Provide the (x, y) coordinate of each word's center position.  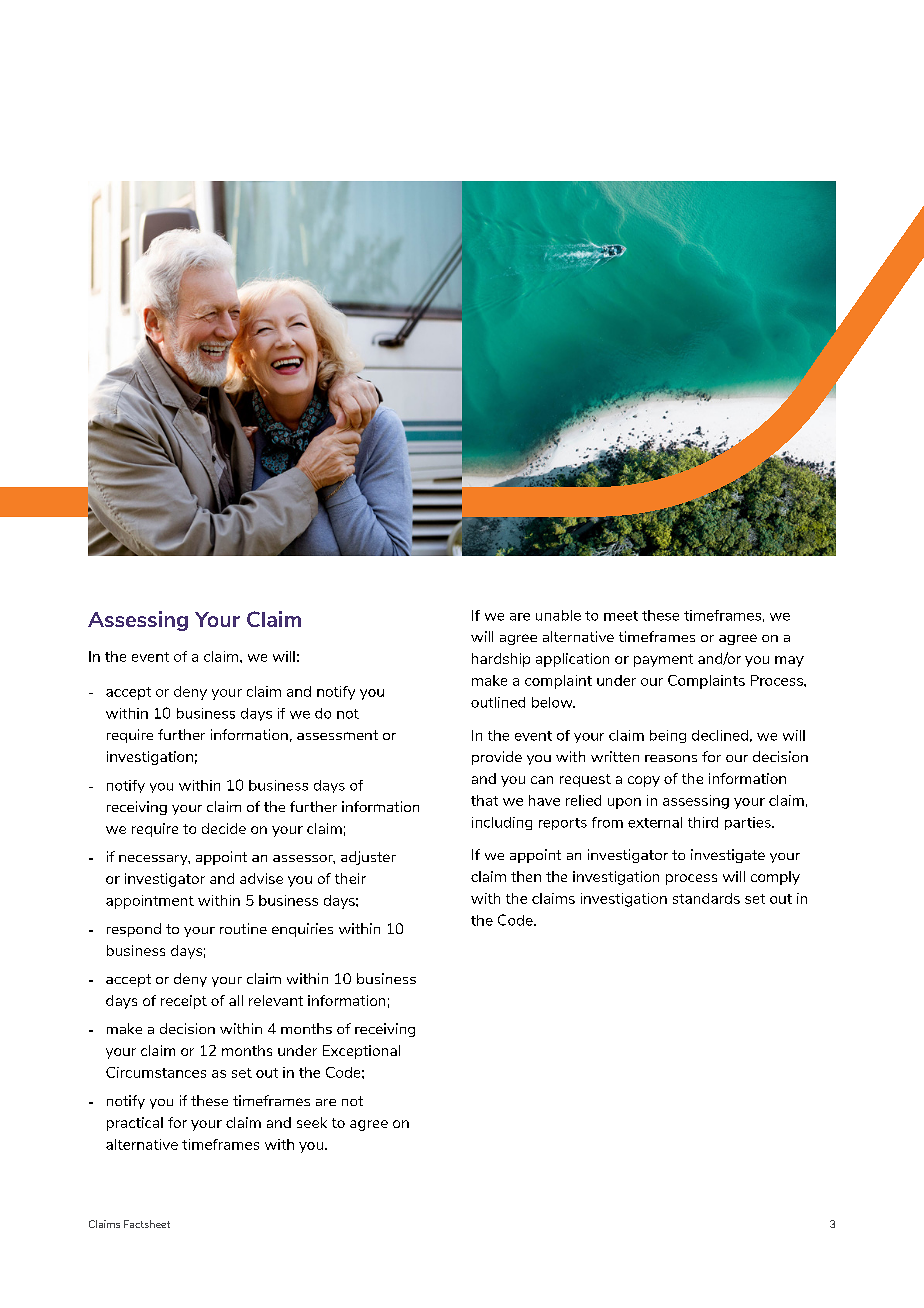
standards (706, 898)
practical (135, 1124)
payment (663, 660)
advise (261, 878)
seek (312, 1122)
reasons (671, 758)
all (236, 1000)
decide (224, 828)
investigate (728, 856)
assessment (337, 735)
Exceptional (361, 1052)
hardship (501, 660)
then (526, 876)
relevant (276, 1000)
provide (497, 758)
